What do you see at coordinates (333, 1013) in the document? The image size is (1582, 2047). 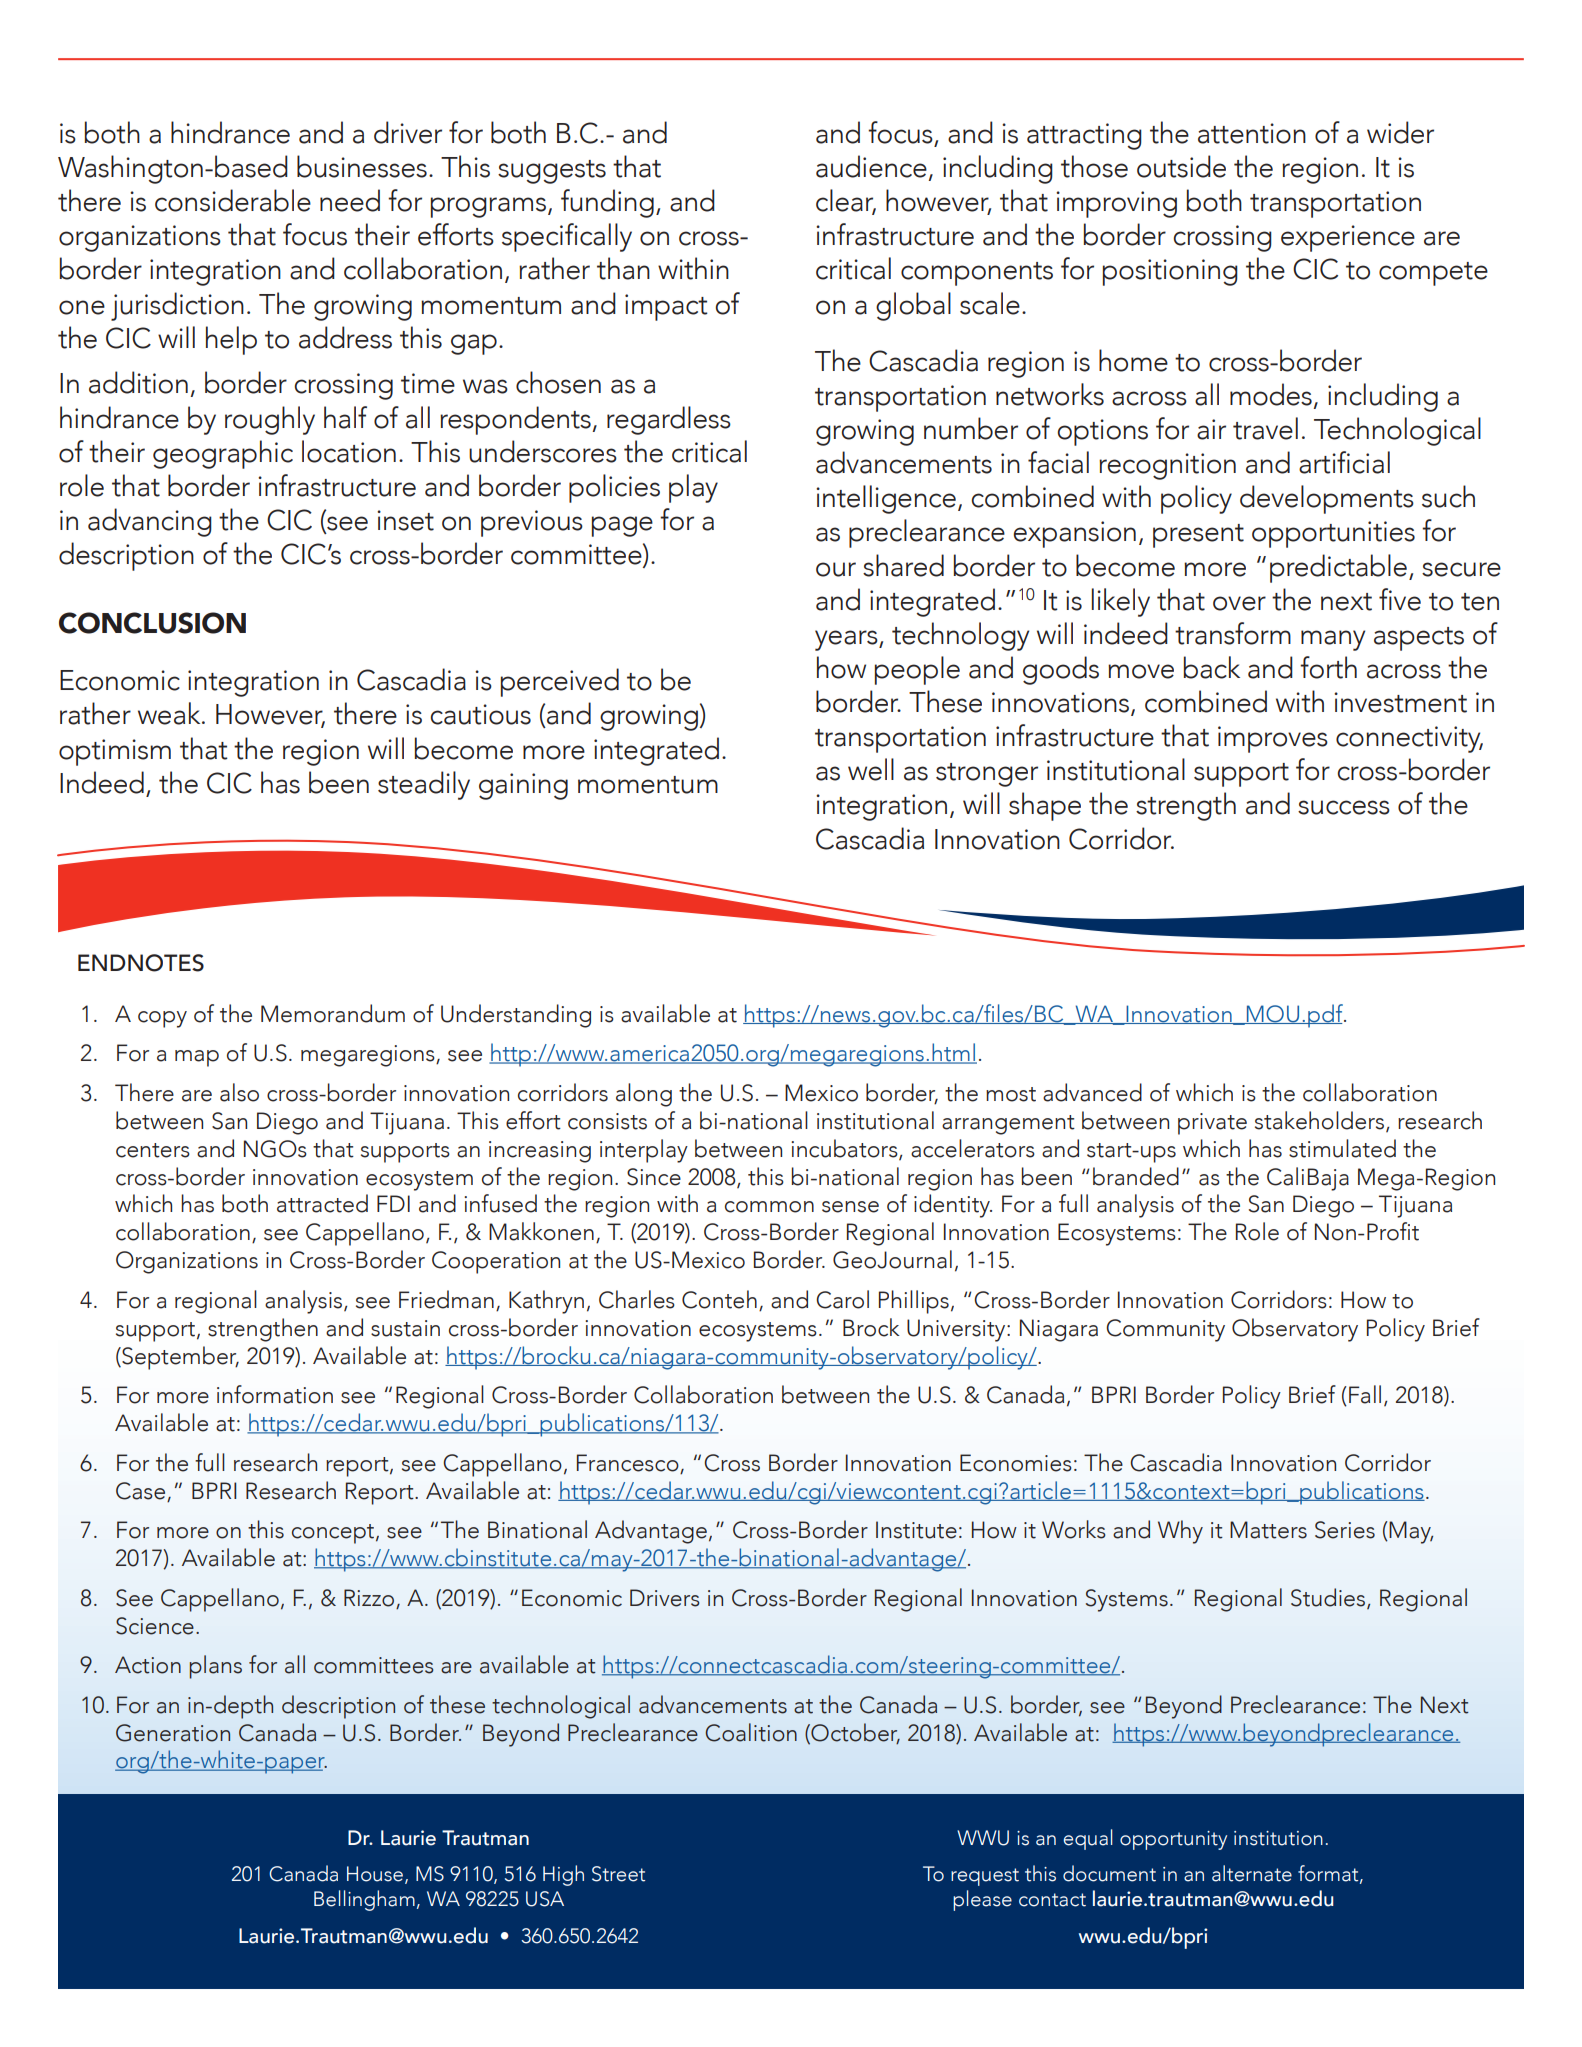 I see `Memorandum` at bounding box center [333, 1013].
